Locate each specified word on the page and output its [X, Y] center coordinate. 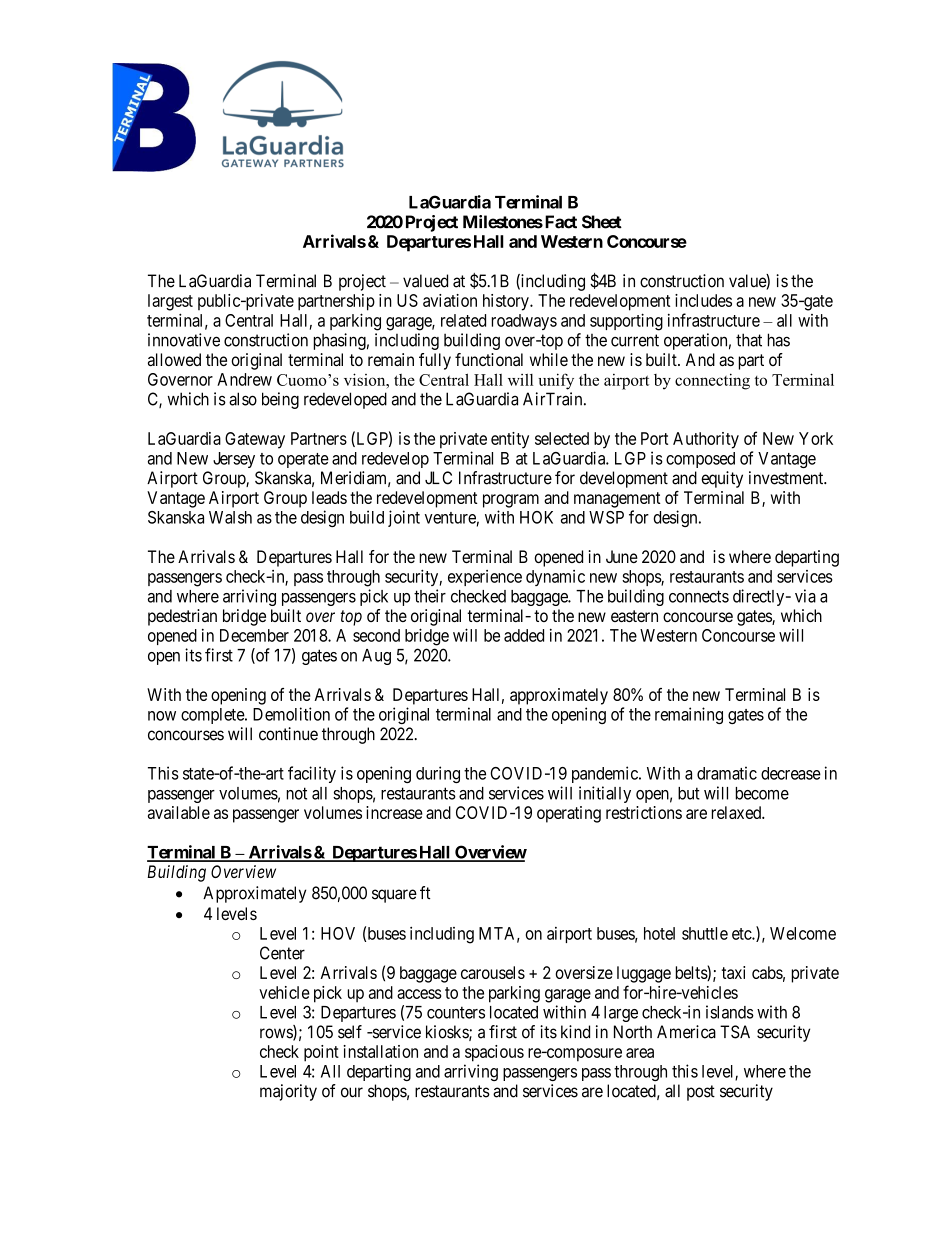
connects [699, 596]
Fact [559, 222]
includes [703, 300]
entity [510, 440]
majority [288, 1092]
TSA [735, 1032]
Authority [706, 440]
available [179, 812]
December [254, 635]
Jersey [234, 460]
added [524, 635]
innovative [184, 340]
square [394, 896]
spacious [494, 1053]
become [762, 793]
